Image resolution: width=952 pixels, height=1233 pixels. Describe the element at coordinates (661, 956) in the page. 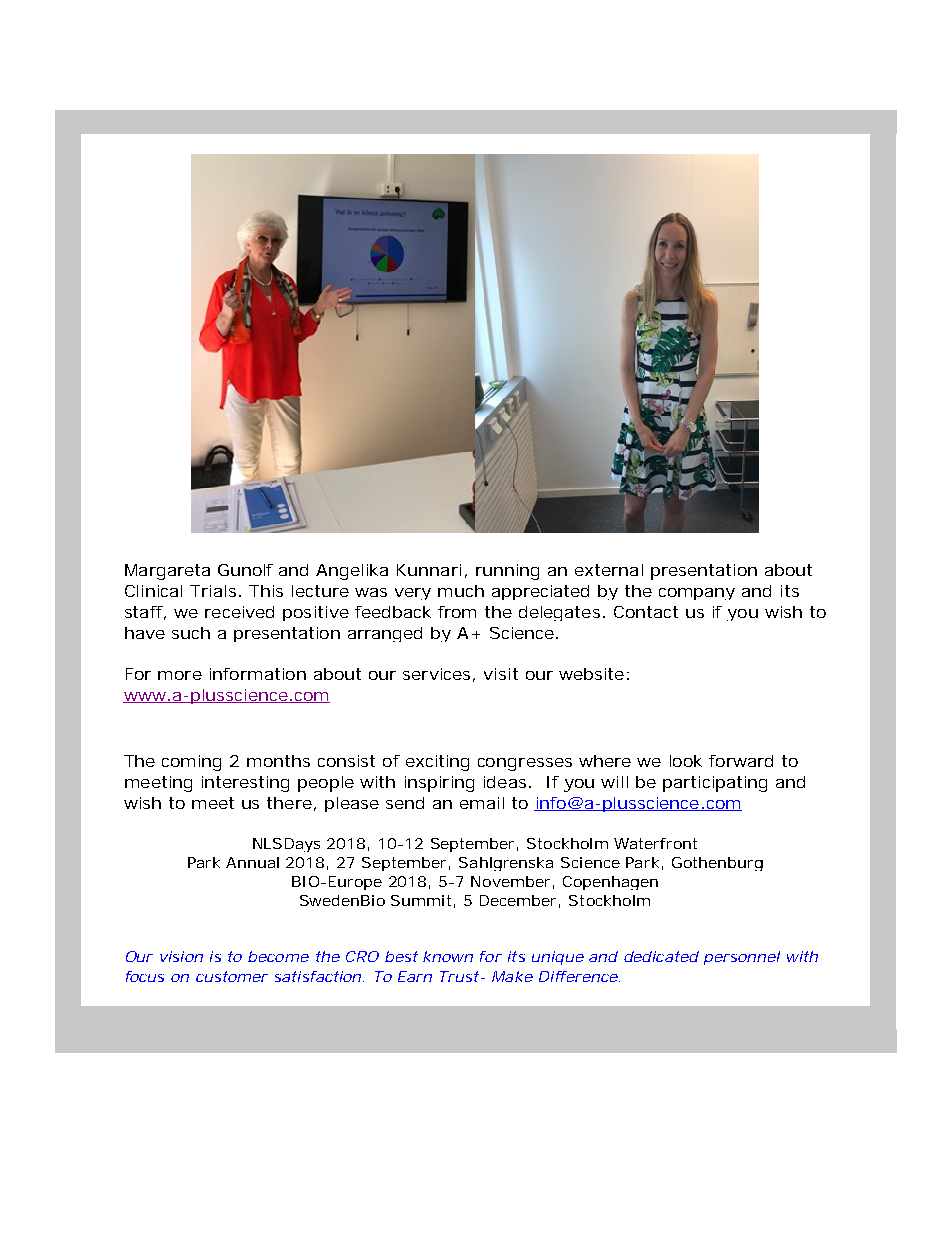

I see `dedicated` at that location.
